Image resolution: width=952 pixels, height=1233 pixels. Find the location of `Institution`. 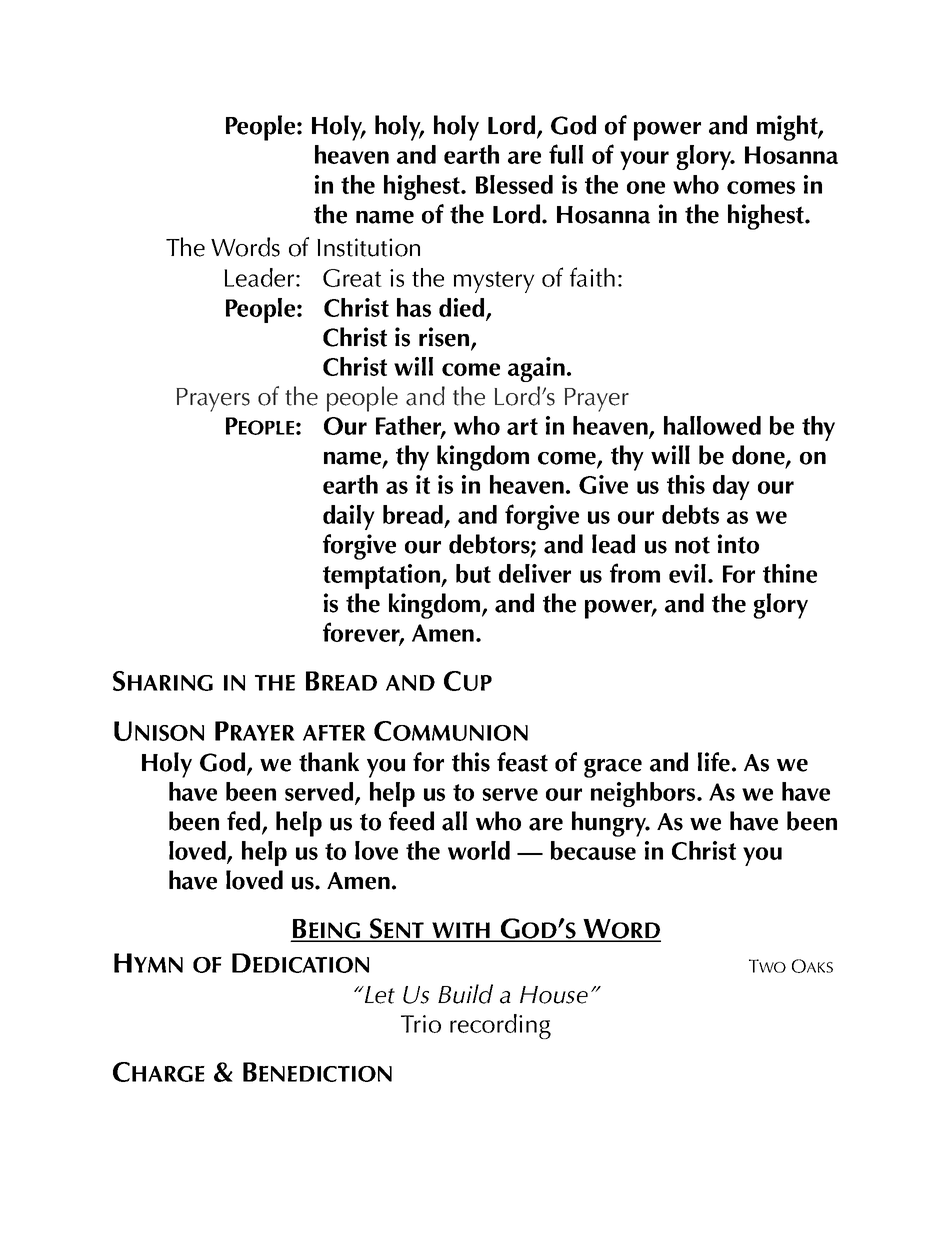

Institution is located at coordinates (368, 247).
